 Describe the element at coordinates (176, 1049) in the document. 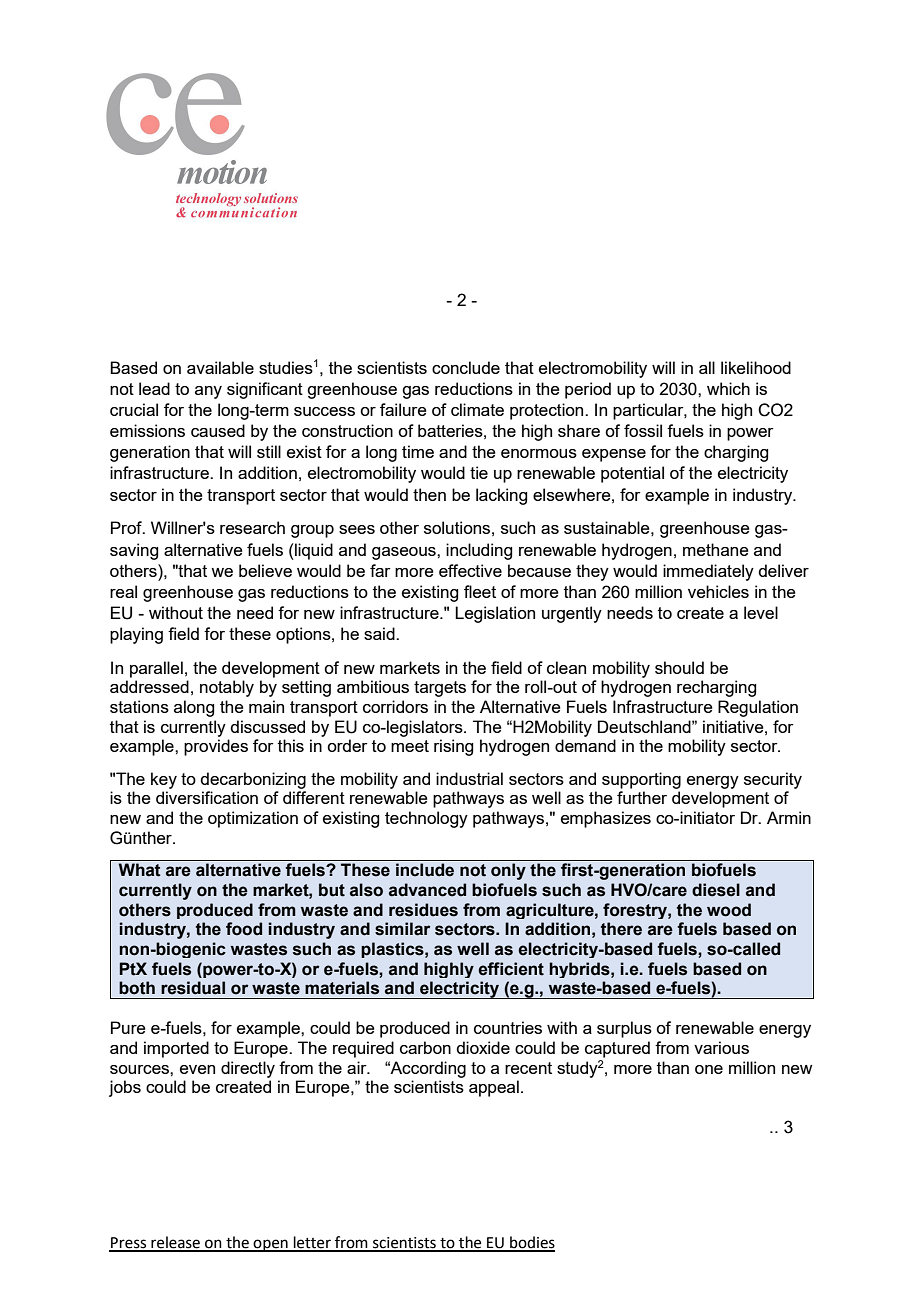

I see `imported` at that location.
